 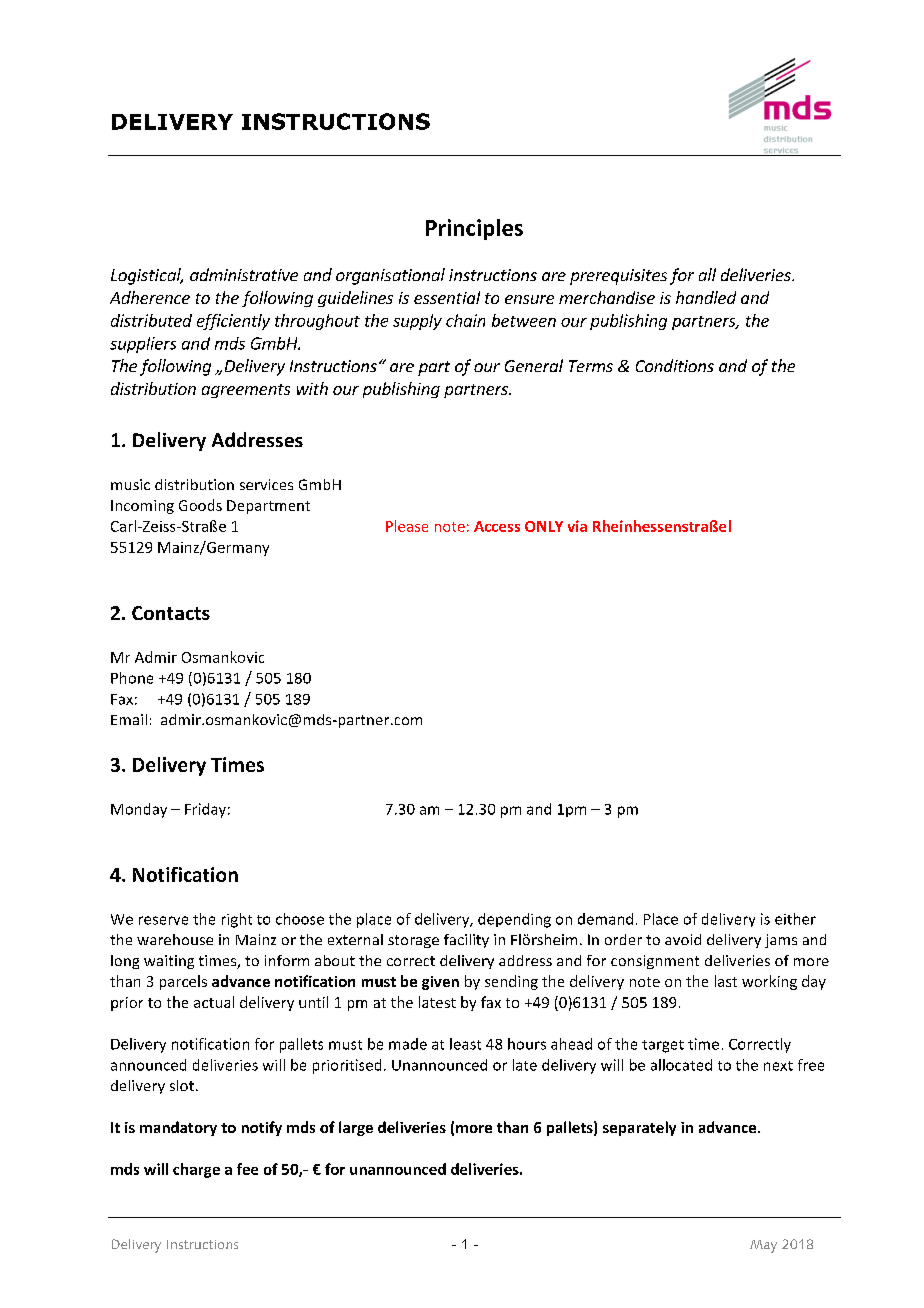 I want to click on Principles, so click(x=474, y=229).
